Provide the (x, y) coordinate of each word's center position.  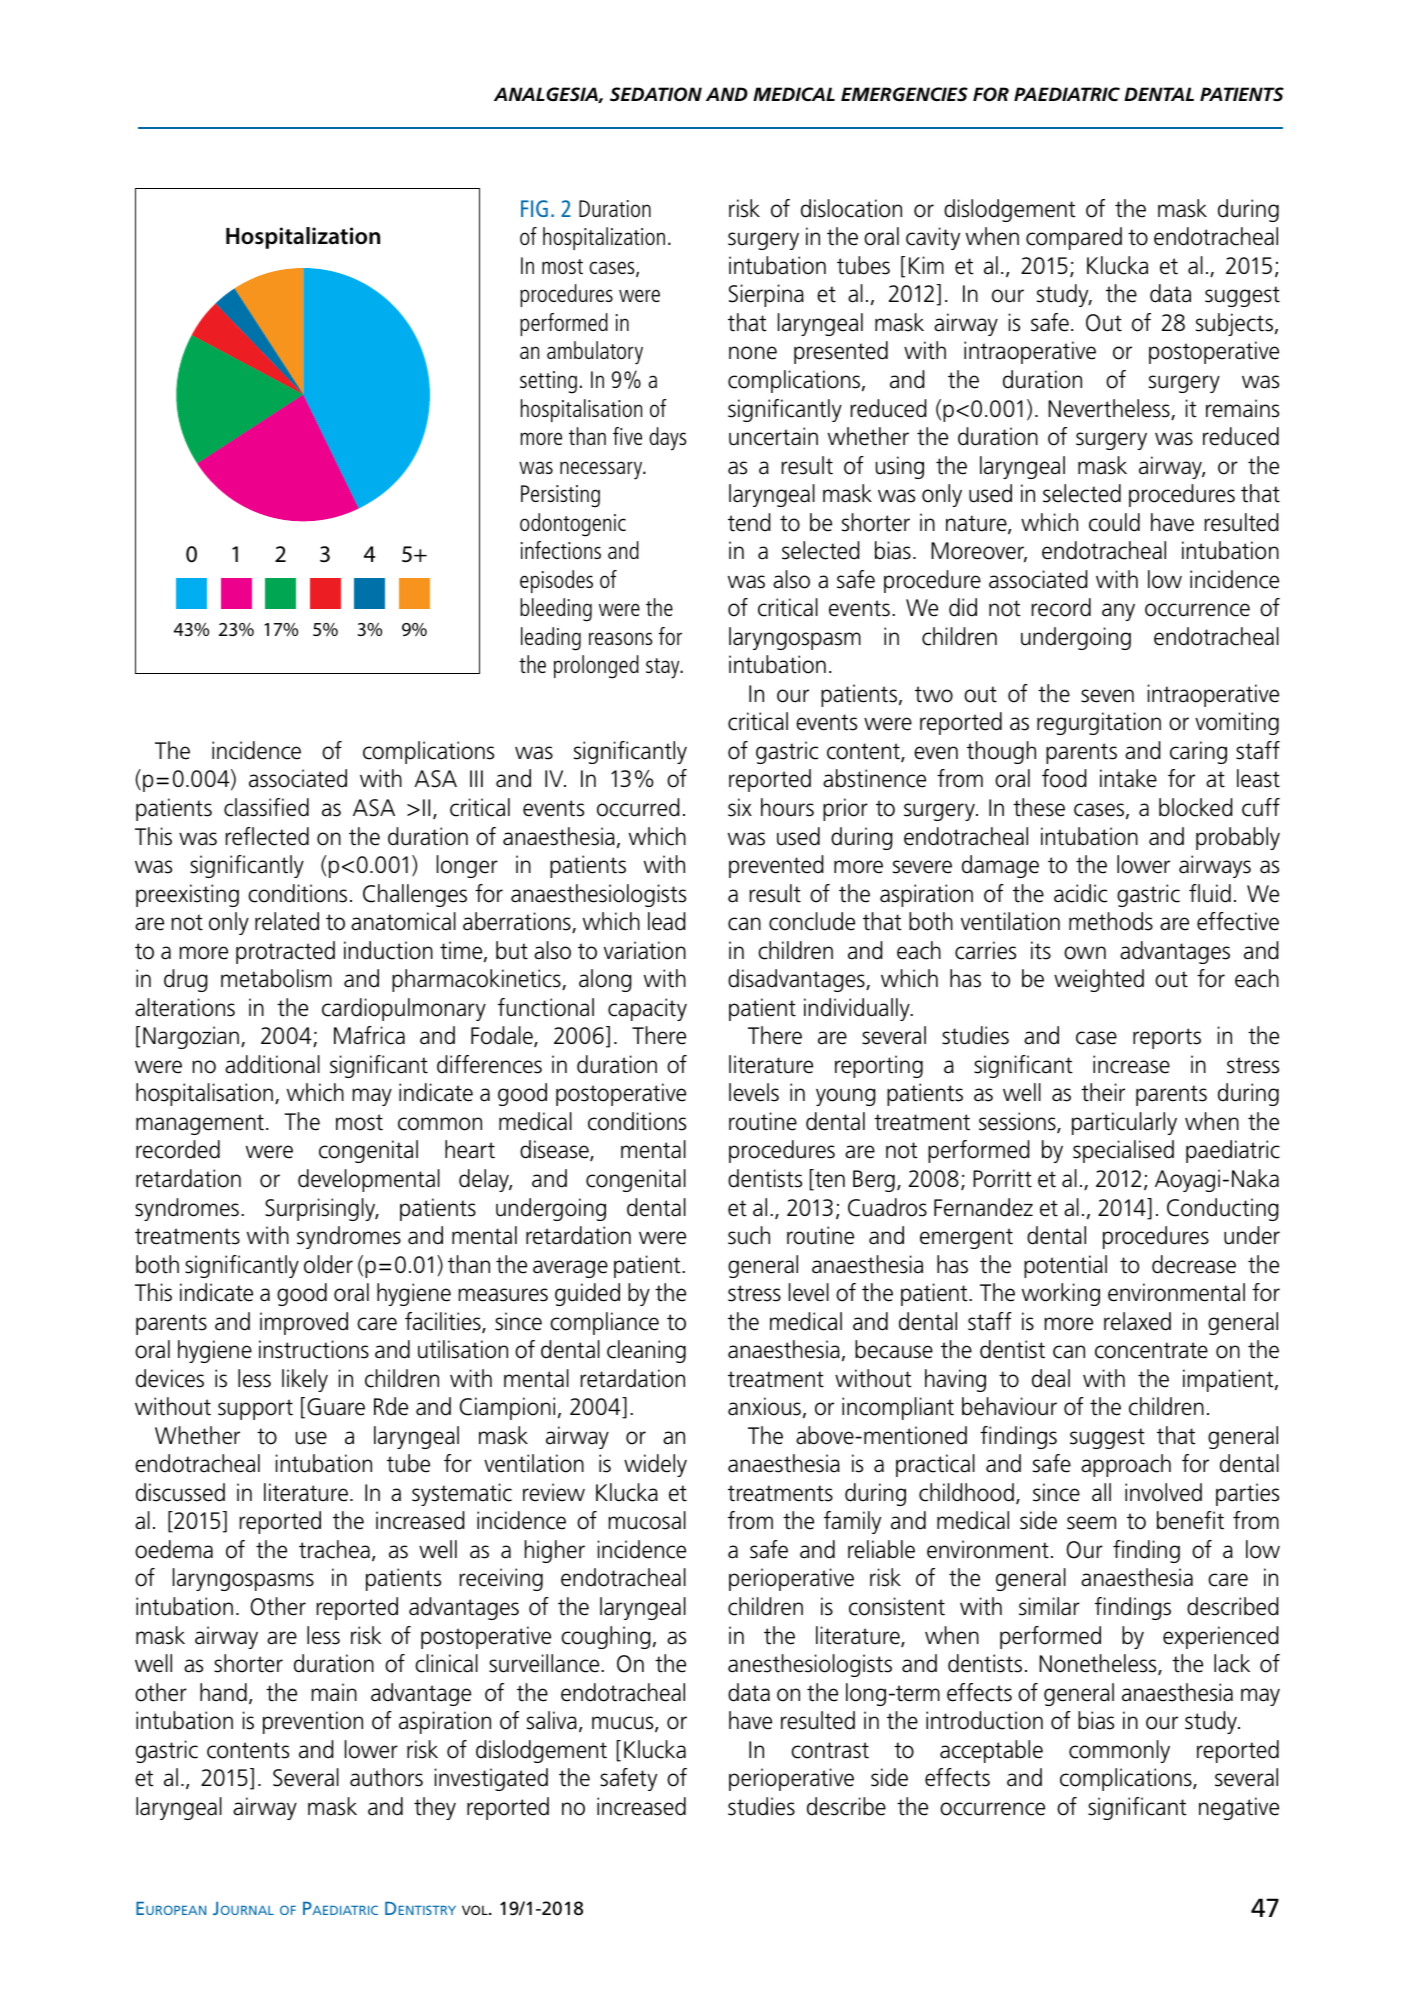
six (740, 807)
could (1114, 522)
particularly (1124, 1123)
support (255, 1409)
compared (1074, 238)
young (846, 1097)
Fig (534, 208)
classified (266, 807)
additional (272, 1064)
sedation (656, 94)
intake (1128, 778)
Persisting (560, 496)
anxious (764, 1406)
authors (386, 1777)
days (668, 439)
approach (1126, 1465)
